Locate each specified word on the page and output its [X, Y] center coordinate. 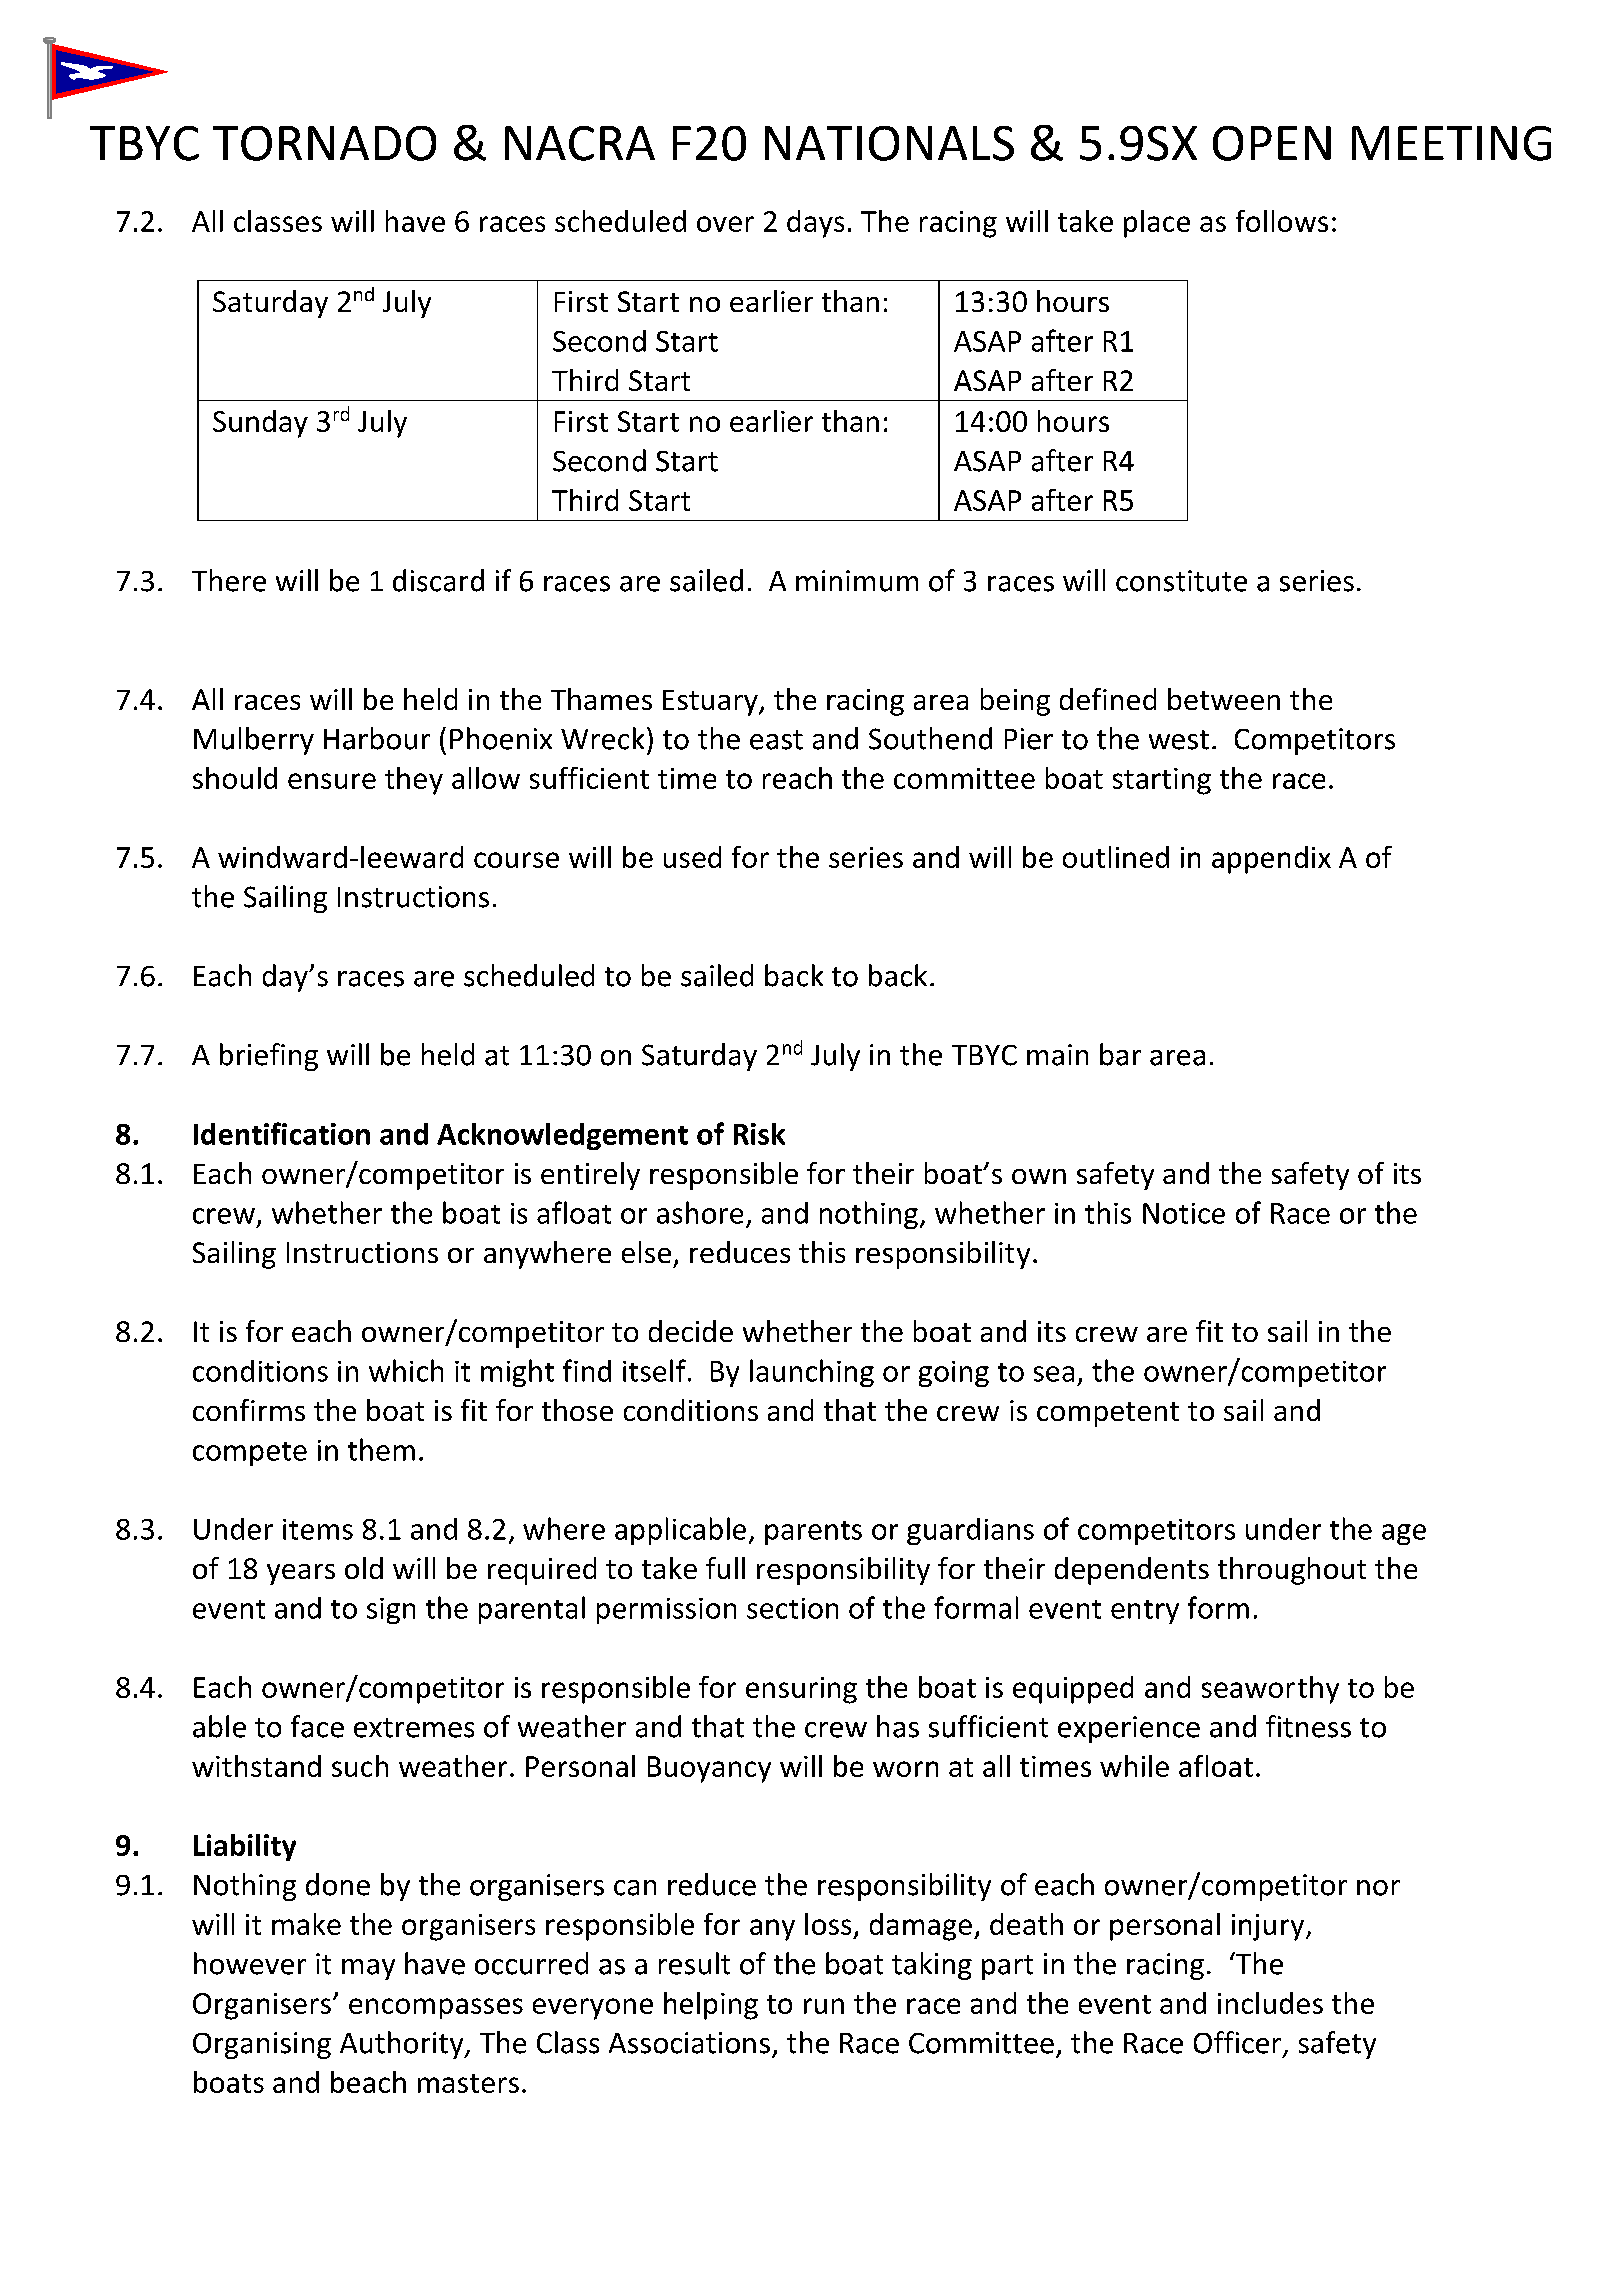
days [815, 224]
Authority [403, 2045]
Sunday [260, 424]
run [824, 2006]
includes [1270, 2003]
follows [1282, 221]
